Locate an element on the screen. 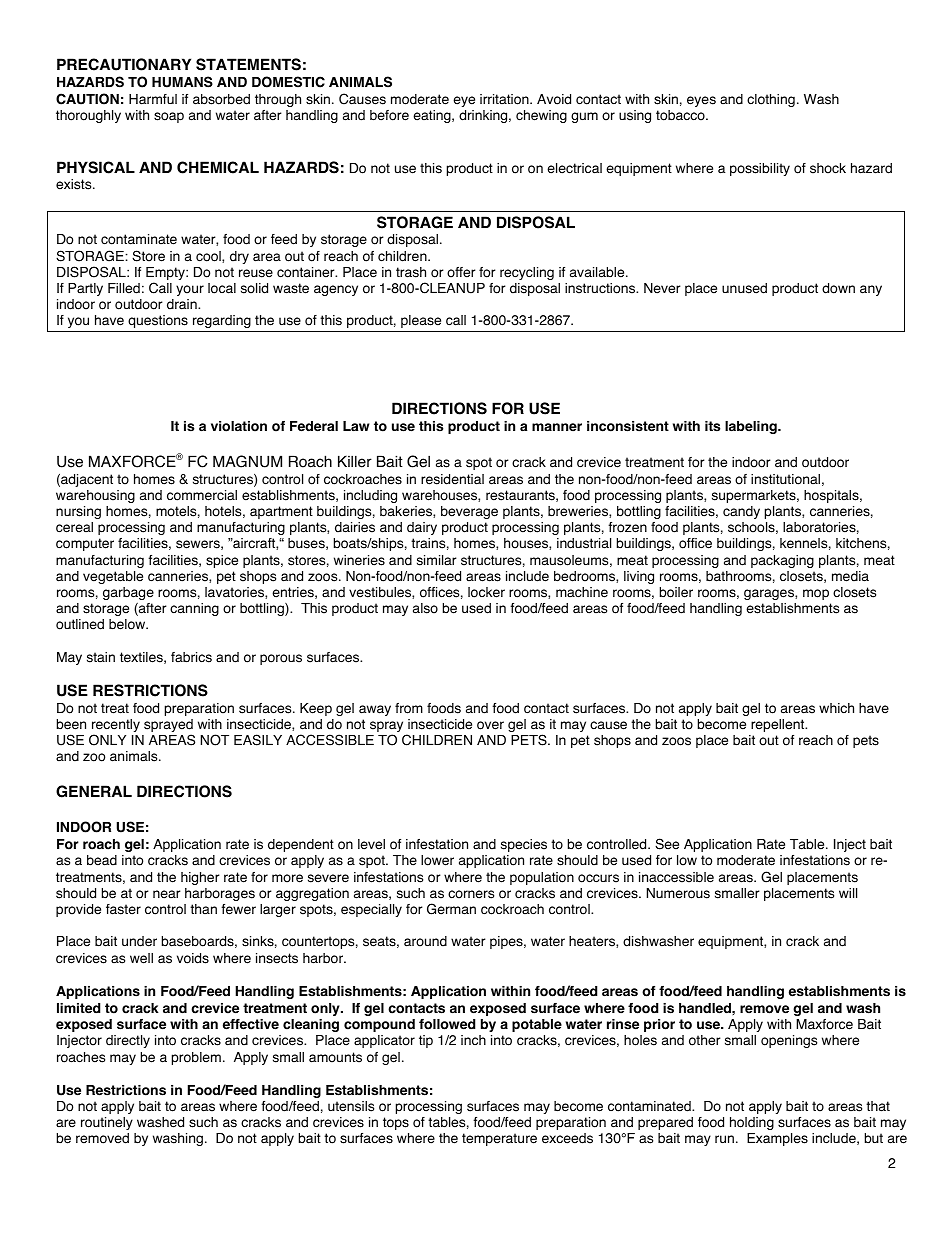 This screenshot has width=952, height=1233. Harmful is located at coordinates (153, 99).
